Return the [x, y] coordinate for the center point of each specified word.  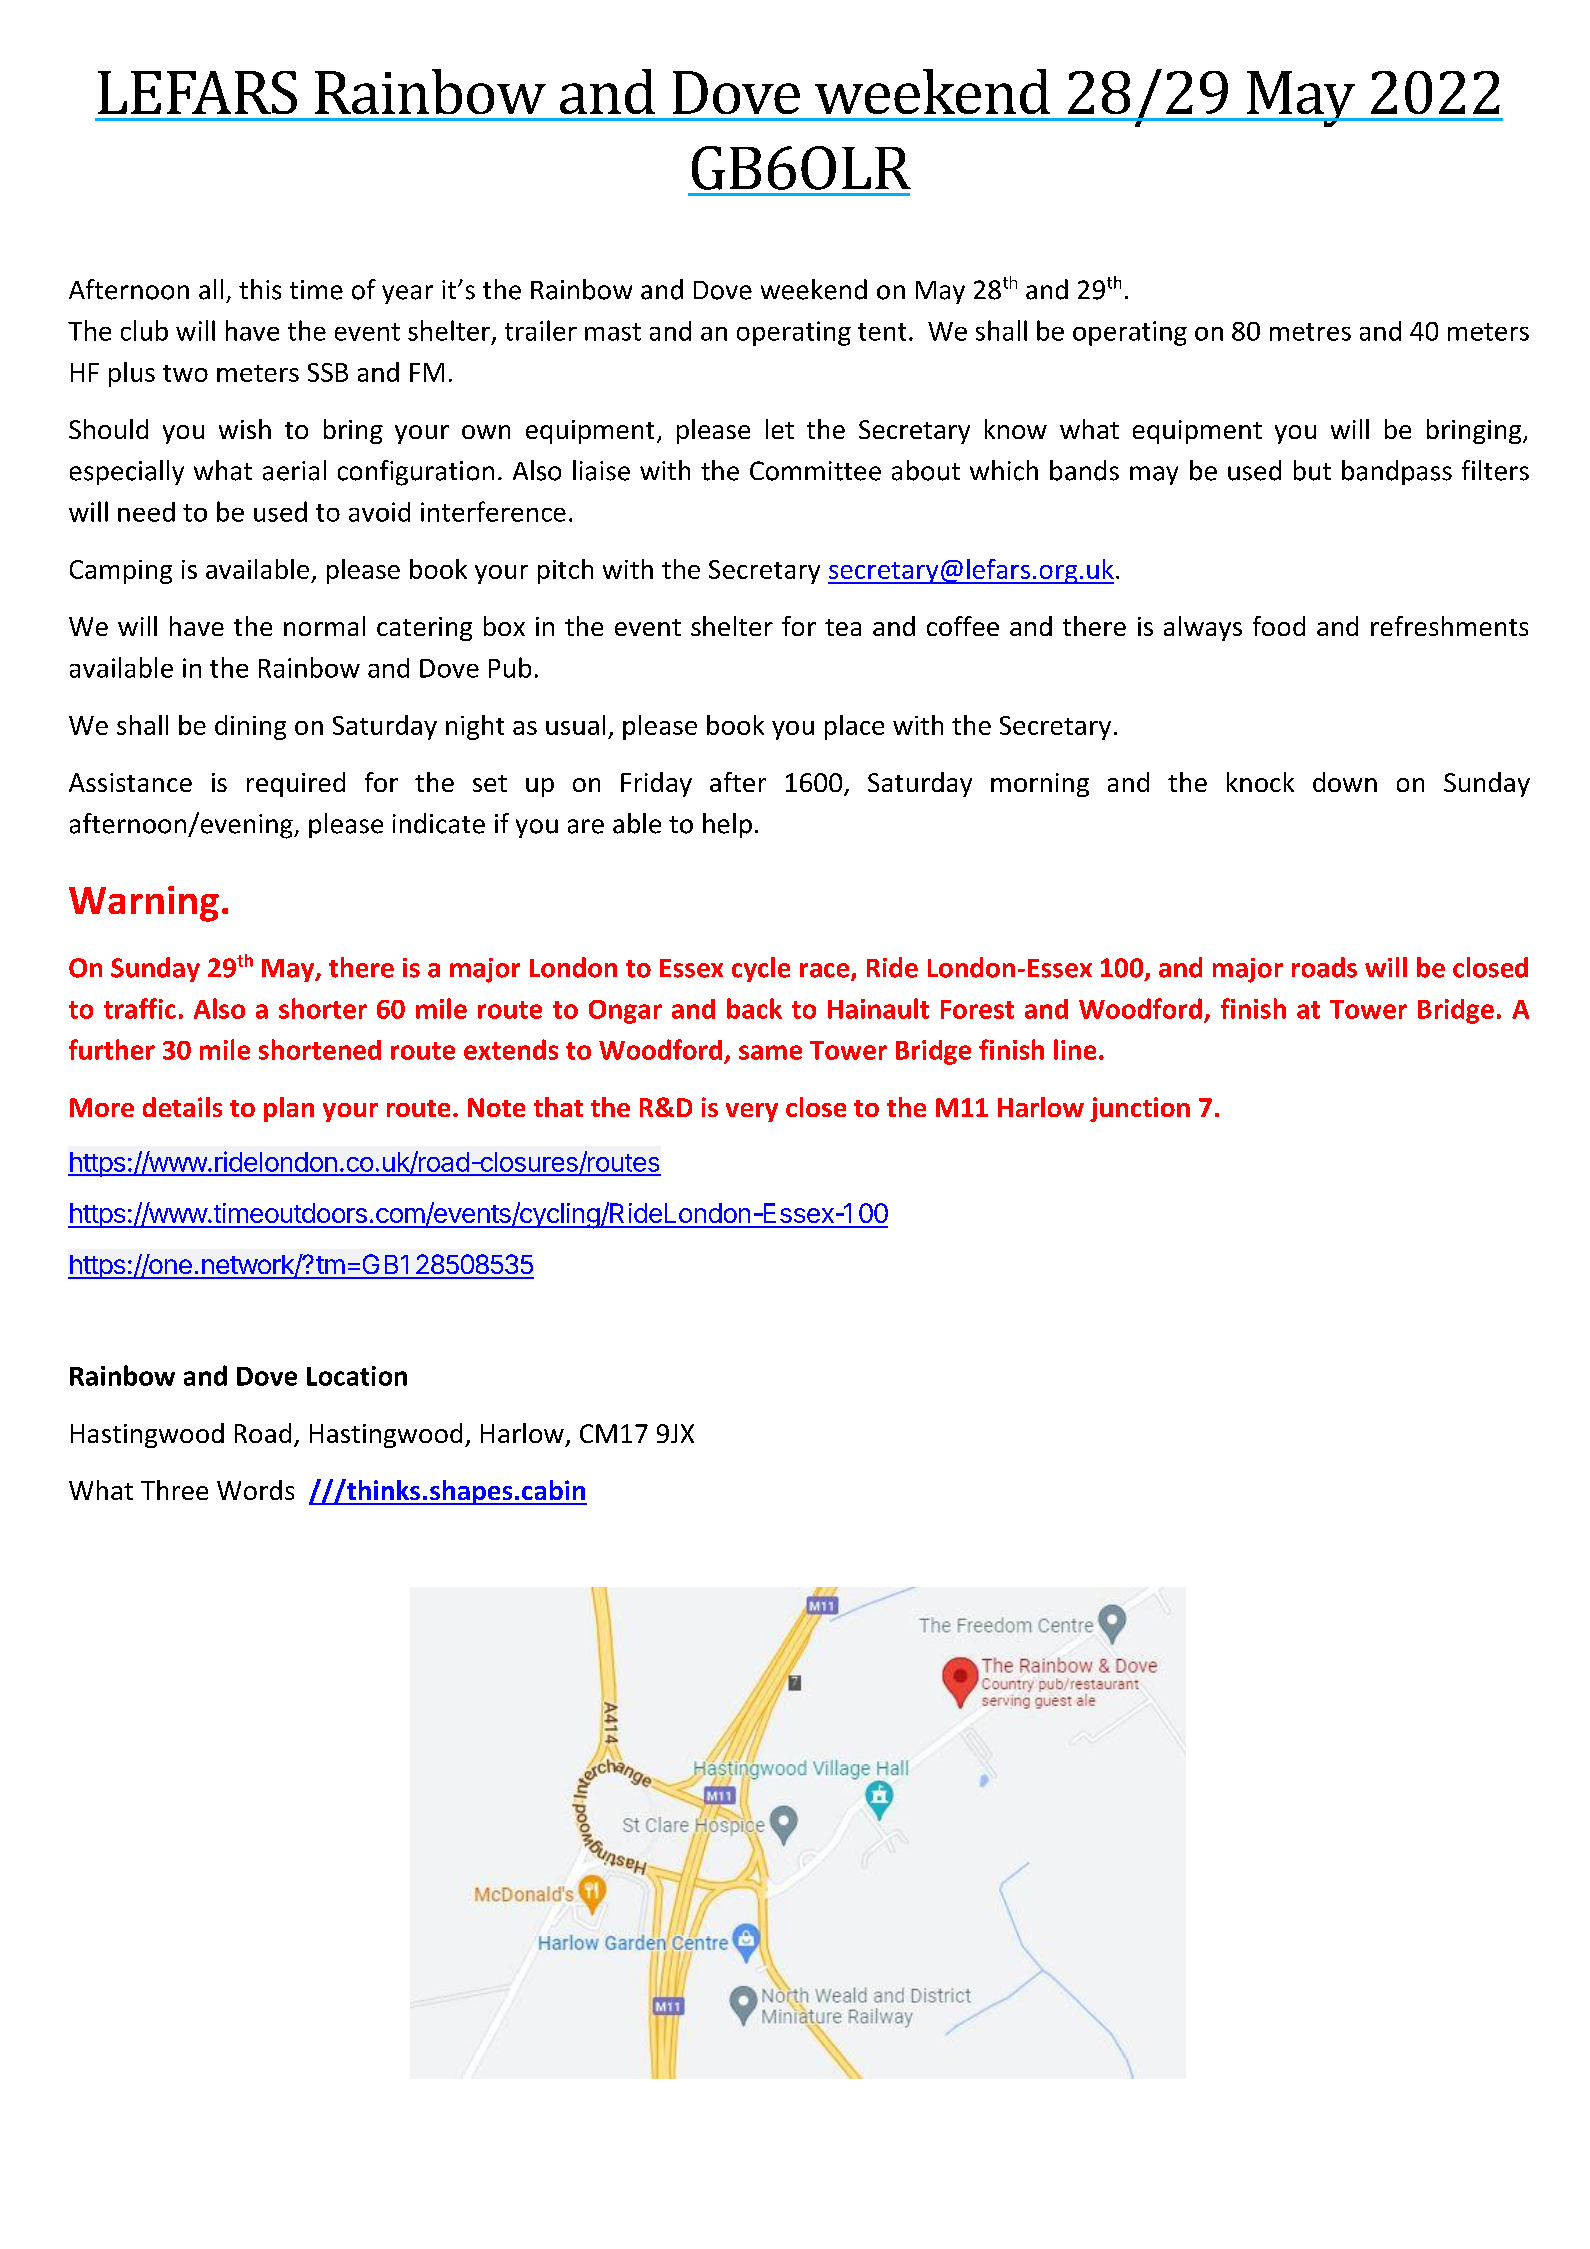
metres [1310, 332]
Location [357, 1376]
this [260, 289]
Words [255, 1490]
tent [882, 332]
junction [1140, 1109]
